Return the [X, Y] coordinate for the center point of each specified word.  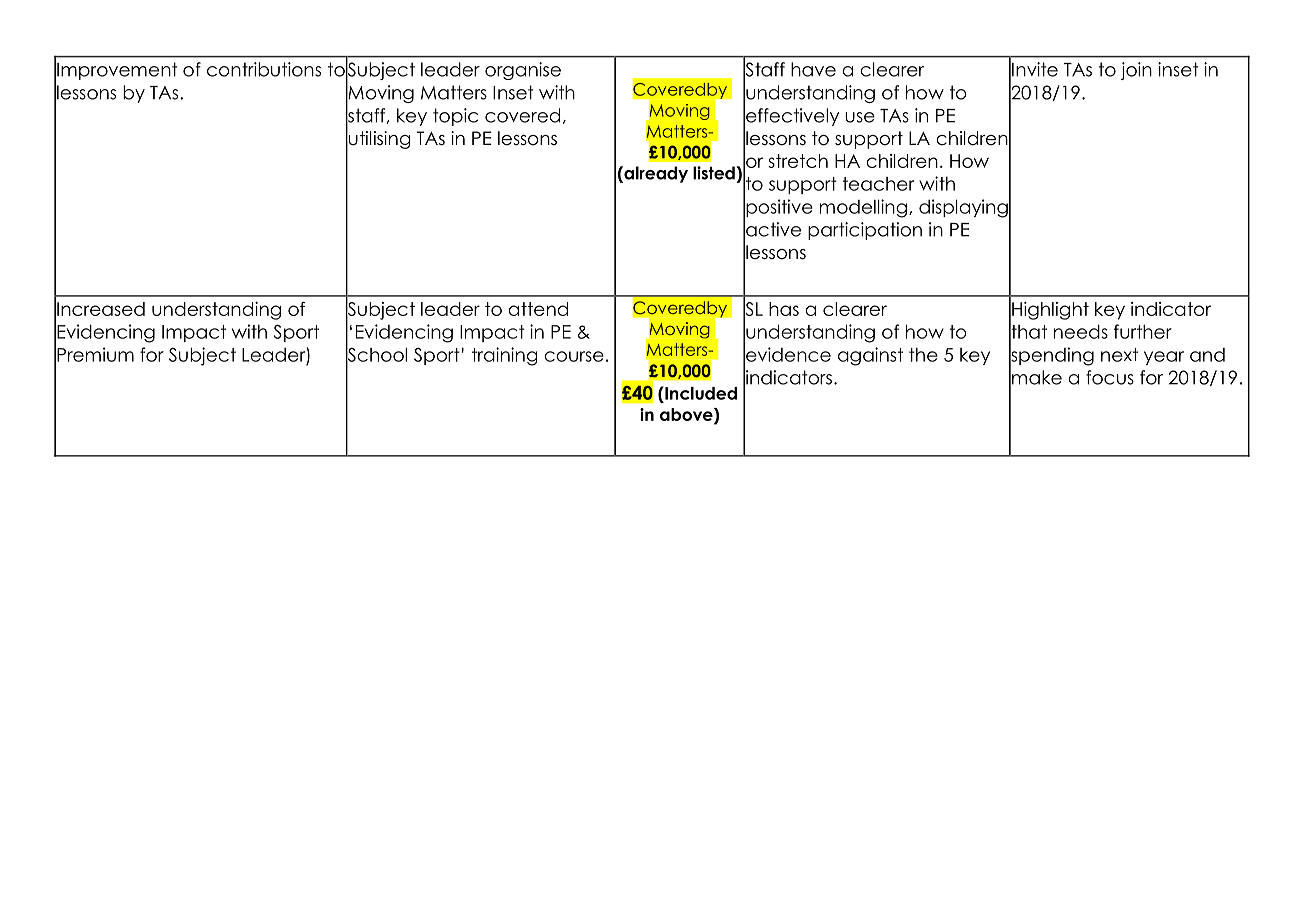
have [813, 69]
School [376, 354]
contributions [264, 69]
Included [700, 393]
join [1136, 71]
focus [1110, 377]
